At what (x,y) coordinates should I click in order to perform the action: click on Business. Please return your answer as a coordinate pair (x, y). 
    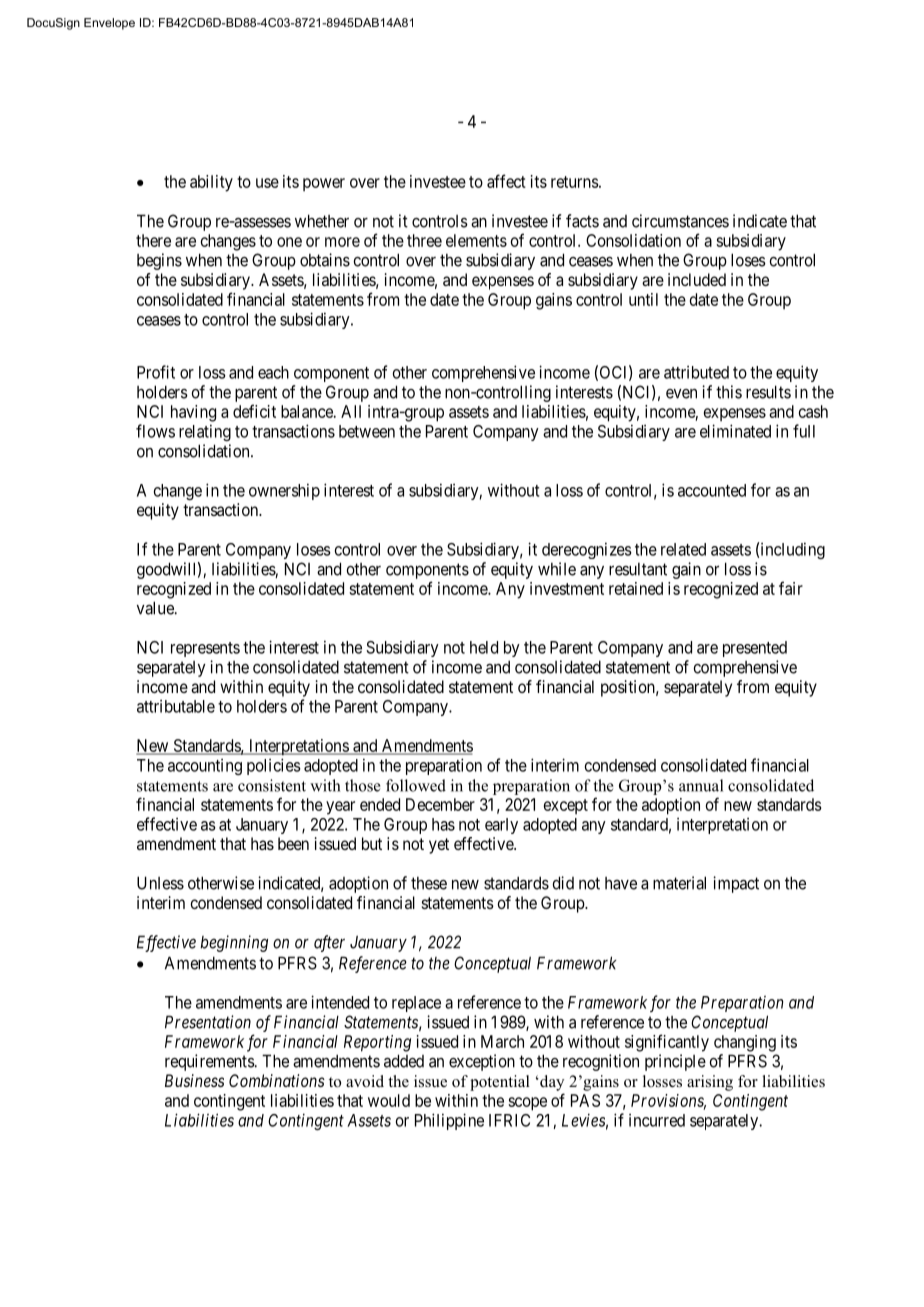
    Looking at the image, I should click on (194, 1080).
